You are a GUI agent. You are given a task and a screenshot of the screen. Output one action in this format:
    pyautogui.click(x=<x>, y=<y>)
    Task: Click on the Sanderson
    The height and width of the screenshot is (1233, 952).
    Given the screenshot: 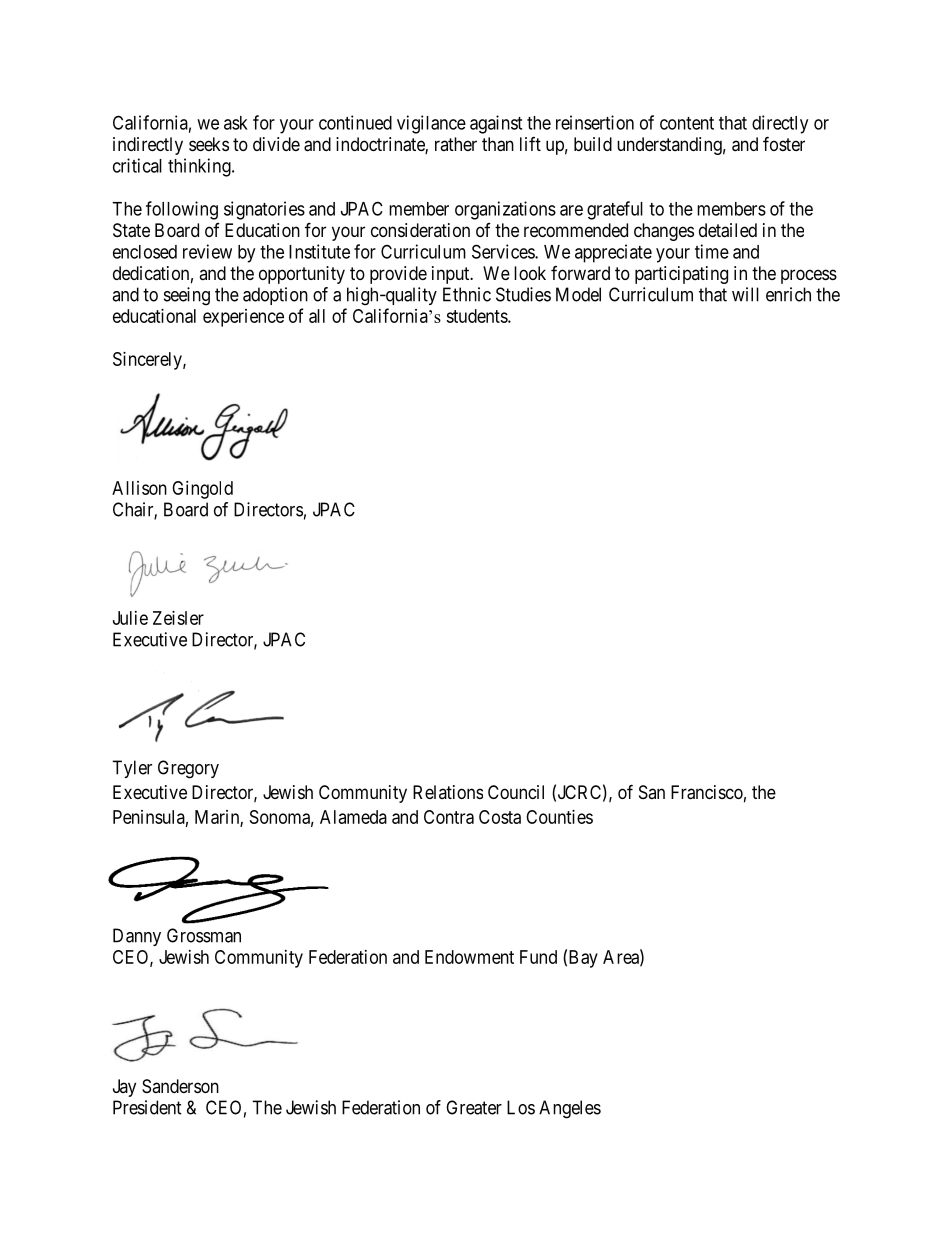 What is the action you would take?
    pyautogui.click(x=180, y=1086)
